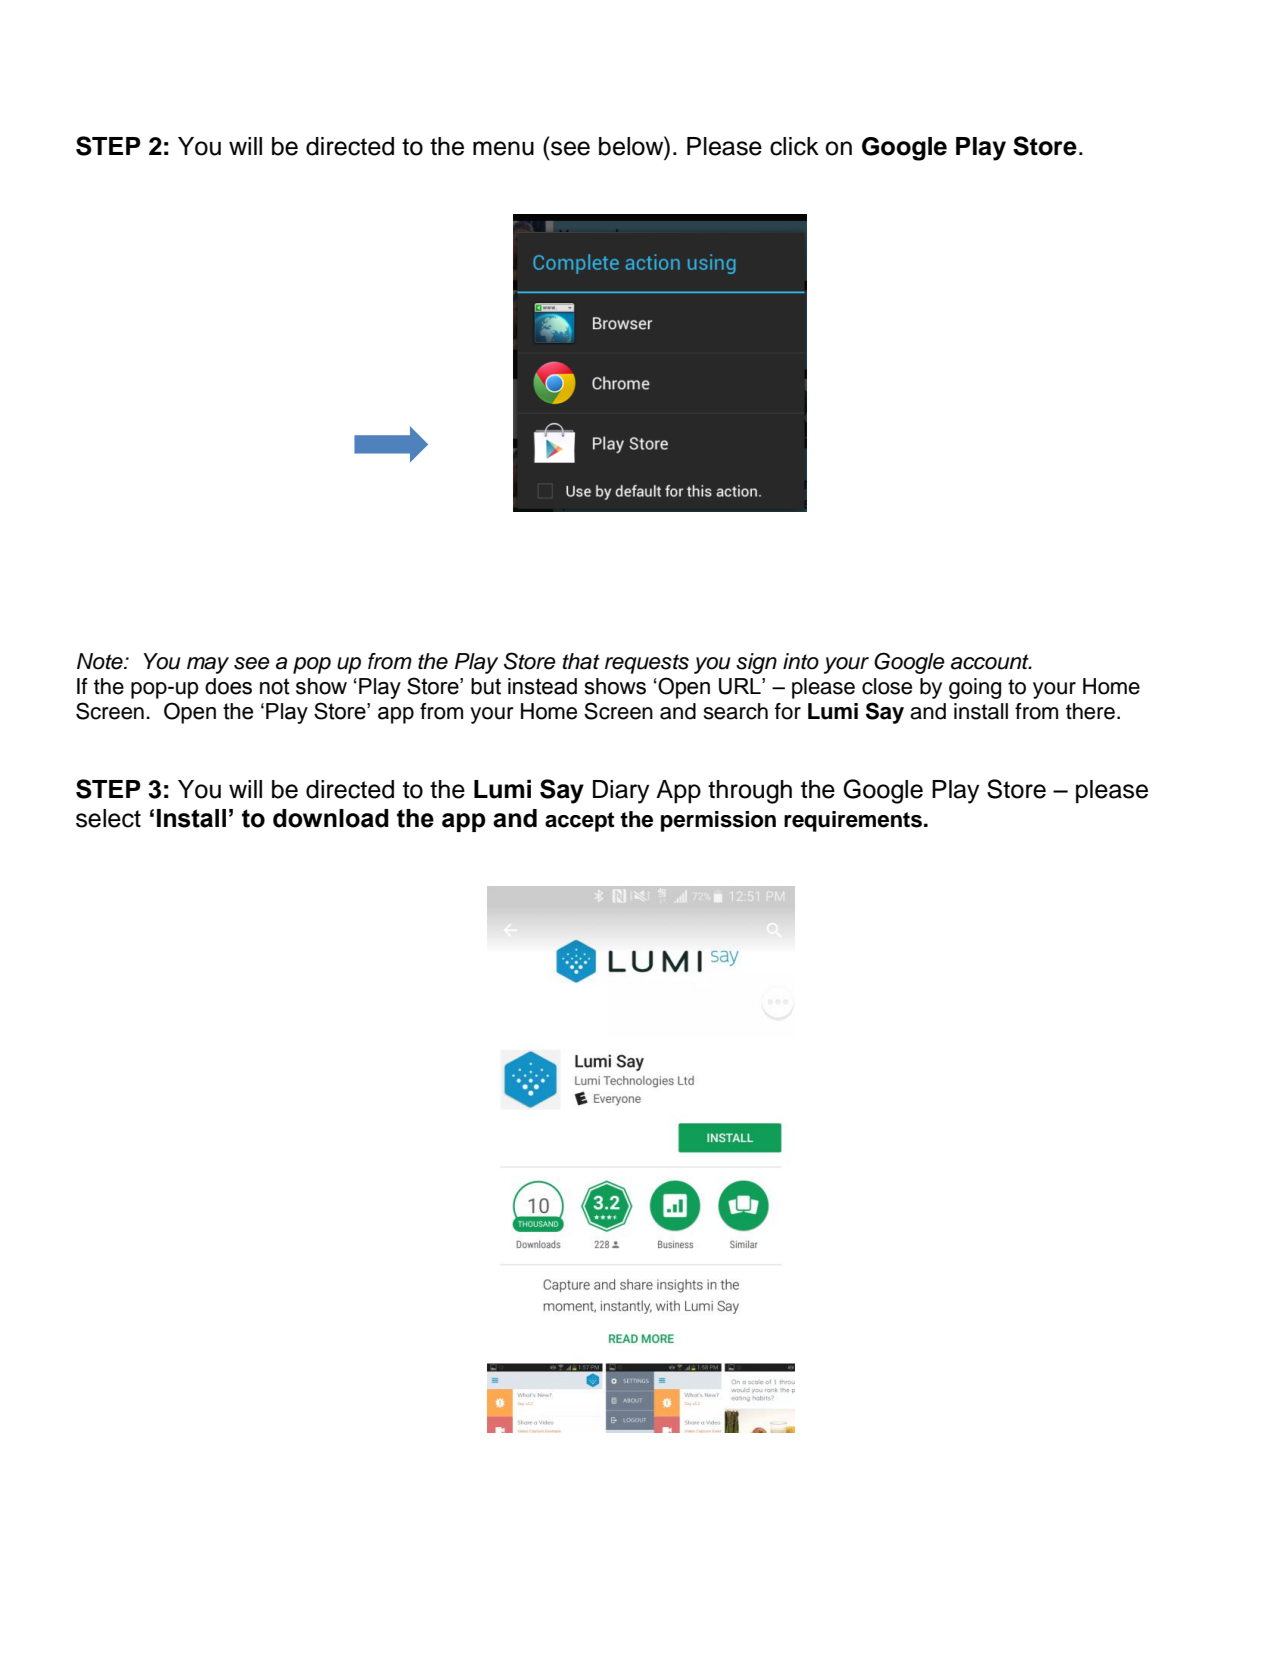  I want to click on account, so click(991, 662).
